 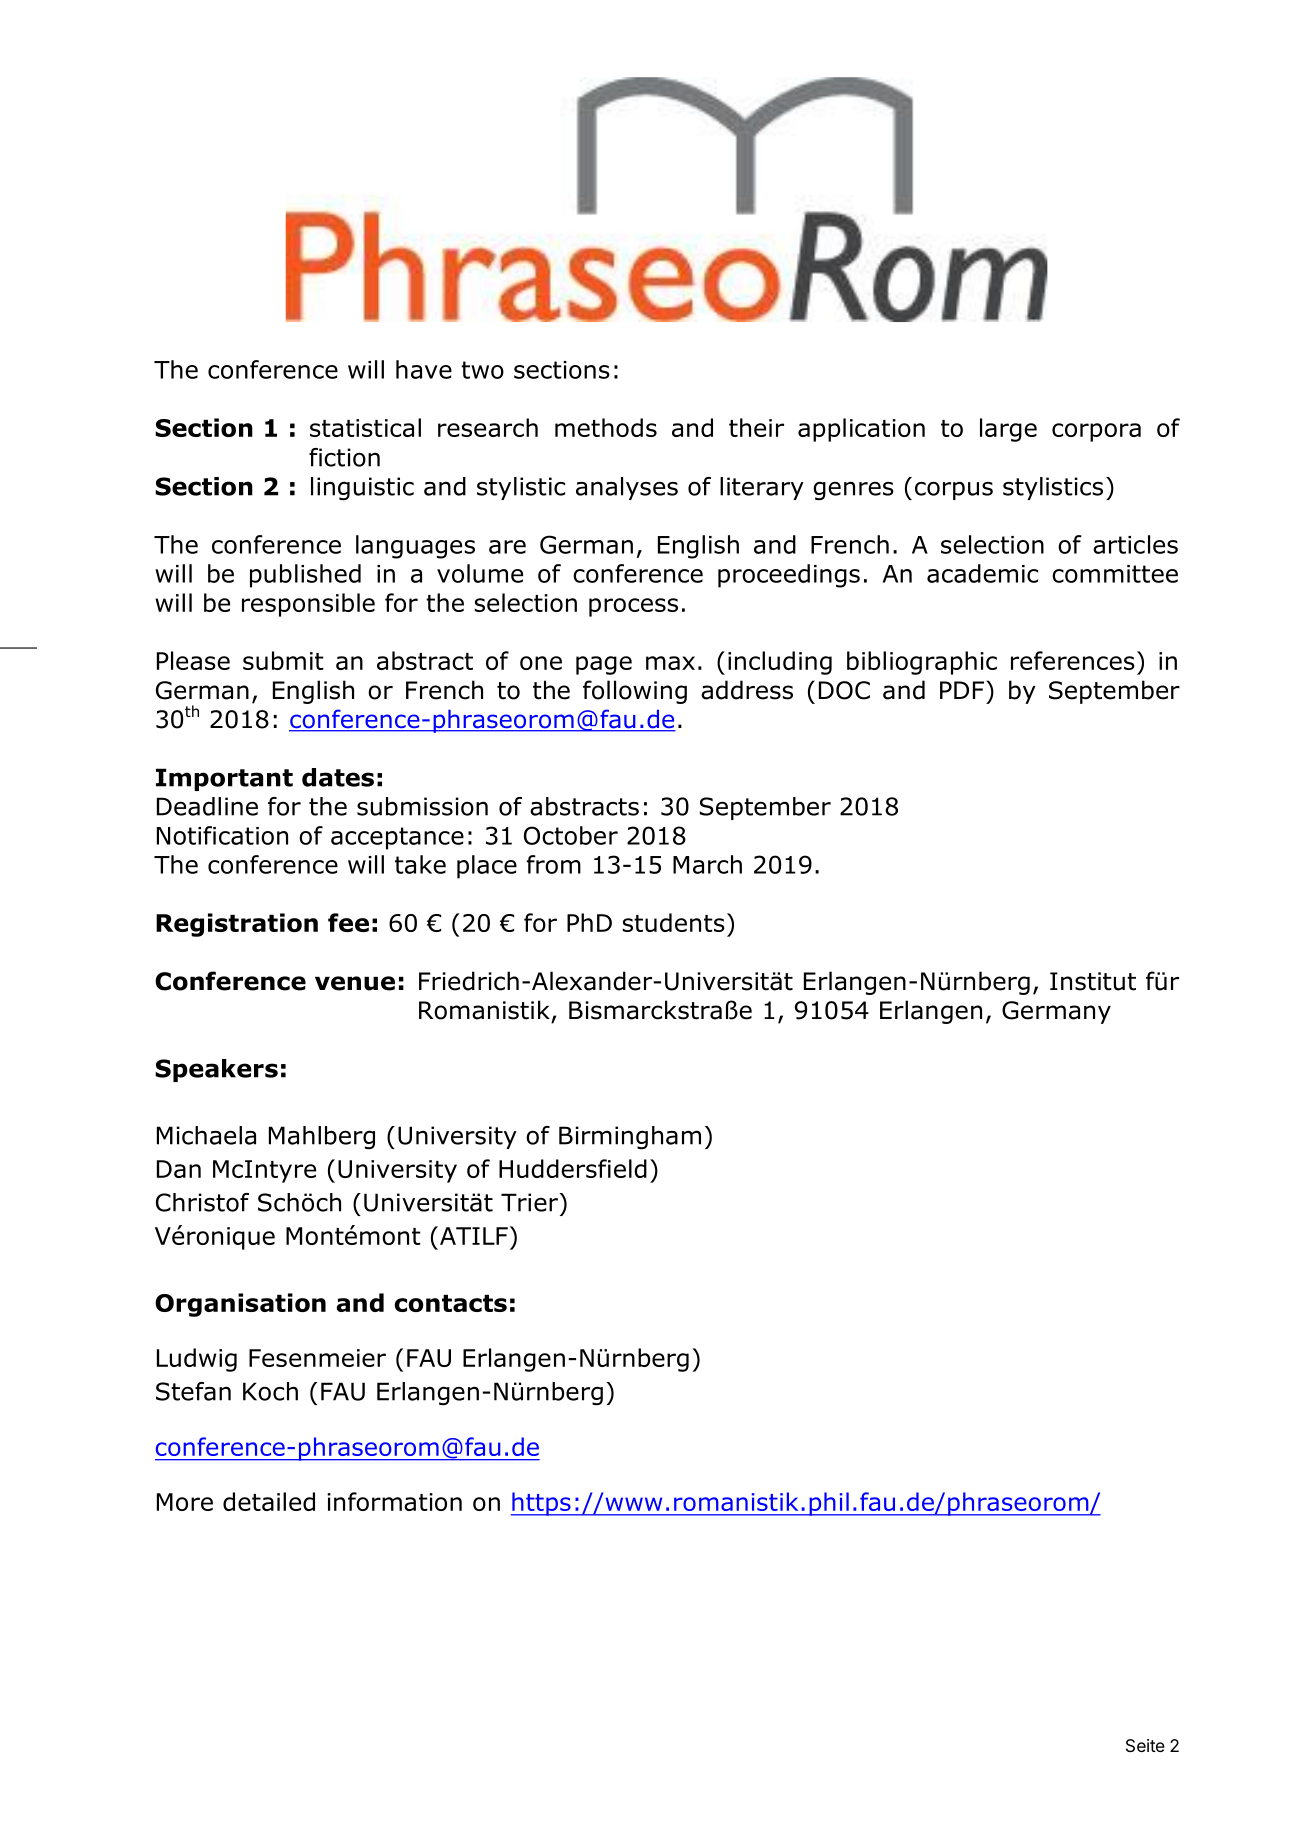 What do you see at coordinates (630, 1138) in the document?
I see `Birmingham` at bounding box center [630, 1138].
